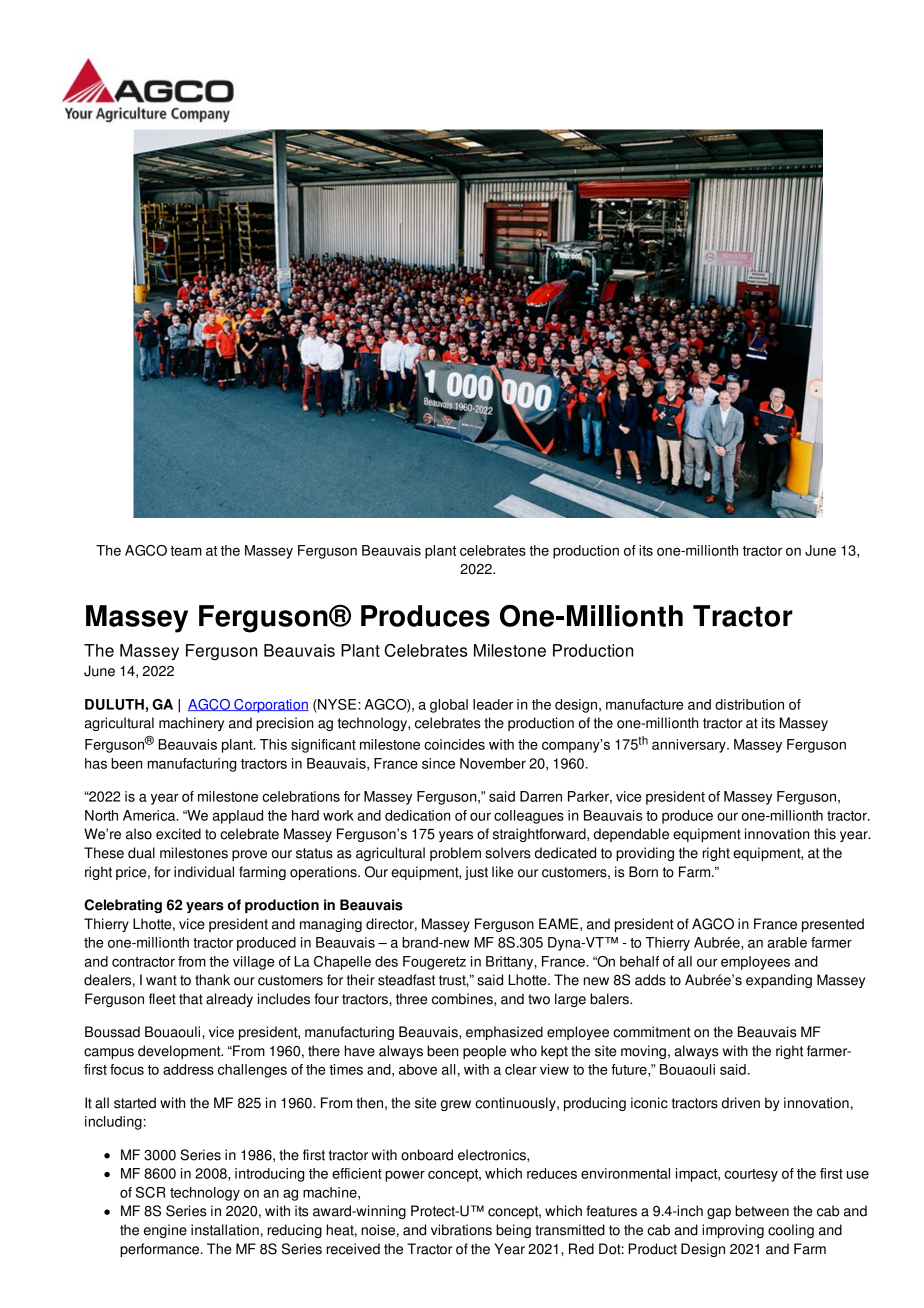 This page has height=1308, width=924. Describe the element at coordinates (779, 981) in the page. I see `expanding` at that location.
